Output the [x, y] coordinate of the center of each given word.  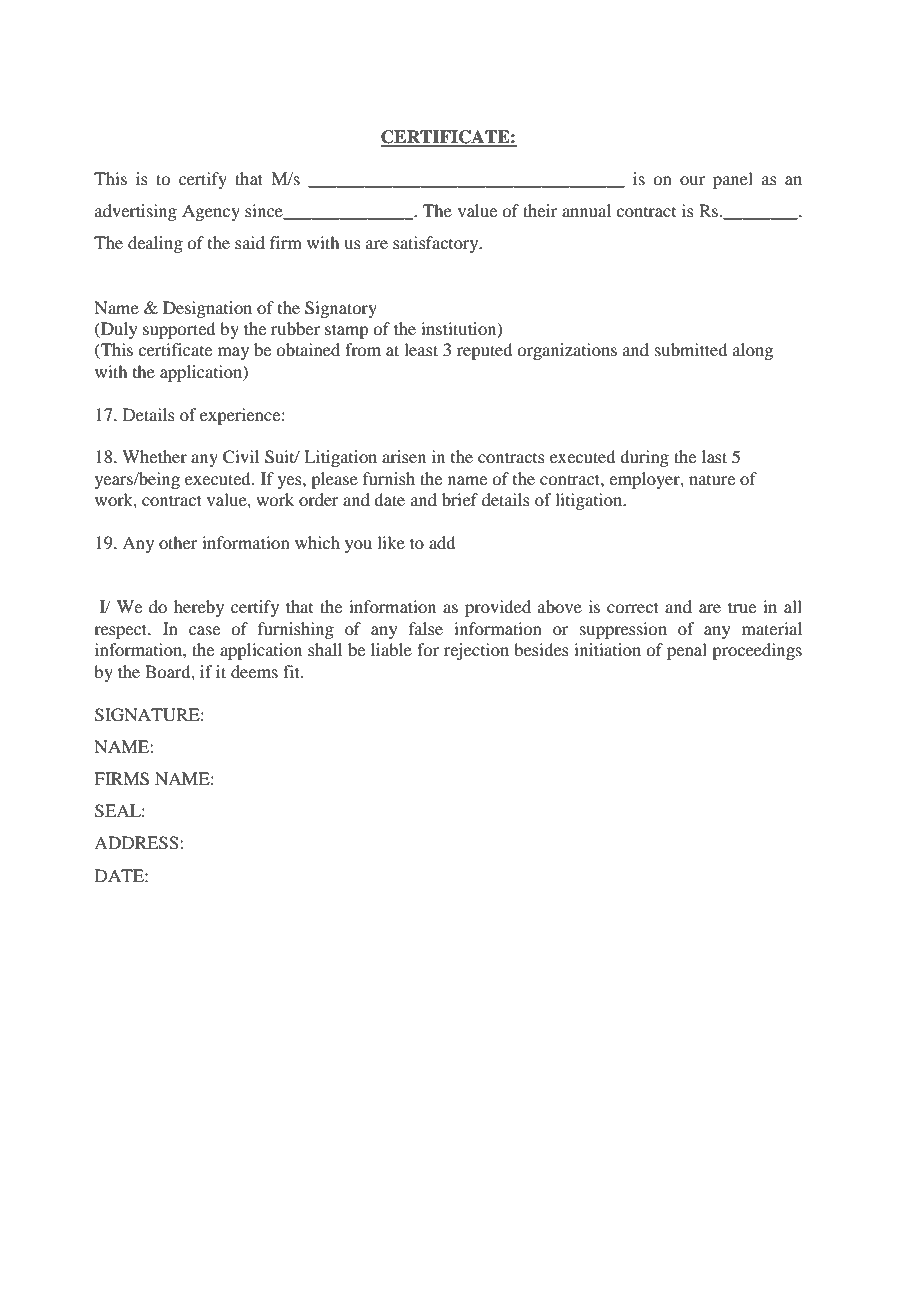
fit [292, 671]
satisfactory [437, 244]
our [692, 180]
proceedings [757, 651]
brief [460, 499]
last [714, 456]
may [233, 353]
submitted [691, 349]
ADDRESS [137, 843]
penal [687, 651]
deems [254, 671]
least [421, 349]
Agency [211, 212]
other [178, 542]
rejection [476, 651]
